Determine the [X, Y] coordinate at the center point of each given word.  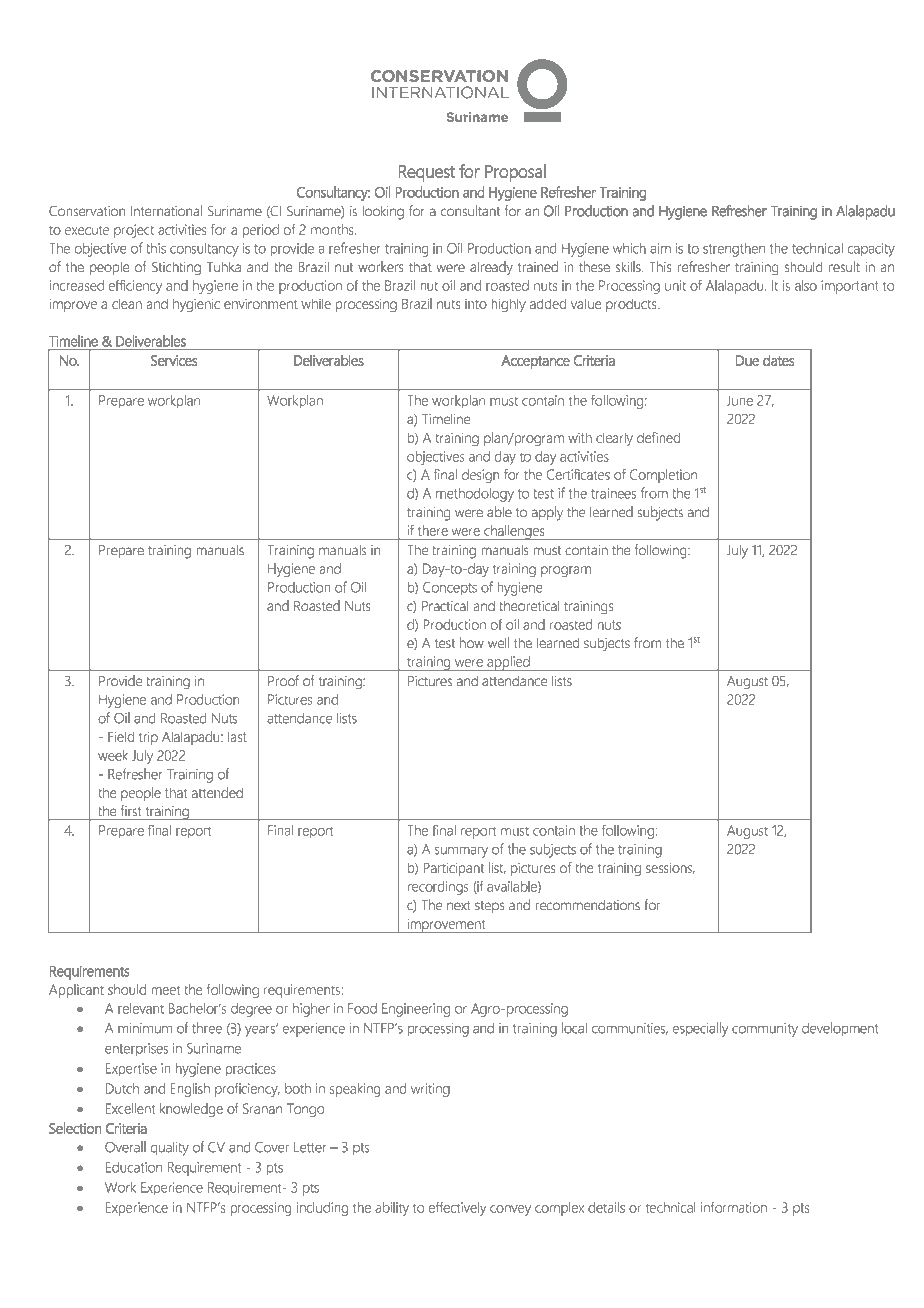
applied [508, 663]
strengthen [734, 250]
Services [174, 360]
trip [148, 738]
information [734, 1207]
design [480, 476]
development [840, 1029]
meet [166, 990]
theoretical [529, 605]
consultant [470, 210]
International [166, 210]
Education [134, 1167]
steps [489, 907]
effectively [457, 1209]
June [740, 400]
